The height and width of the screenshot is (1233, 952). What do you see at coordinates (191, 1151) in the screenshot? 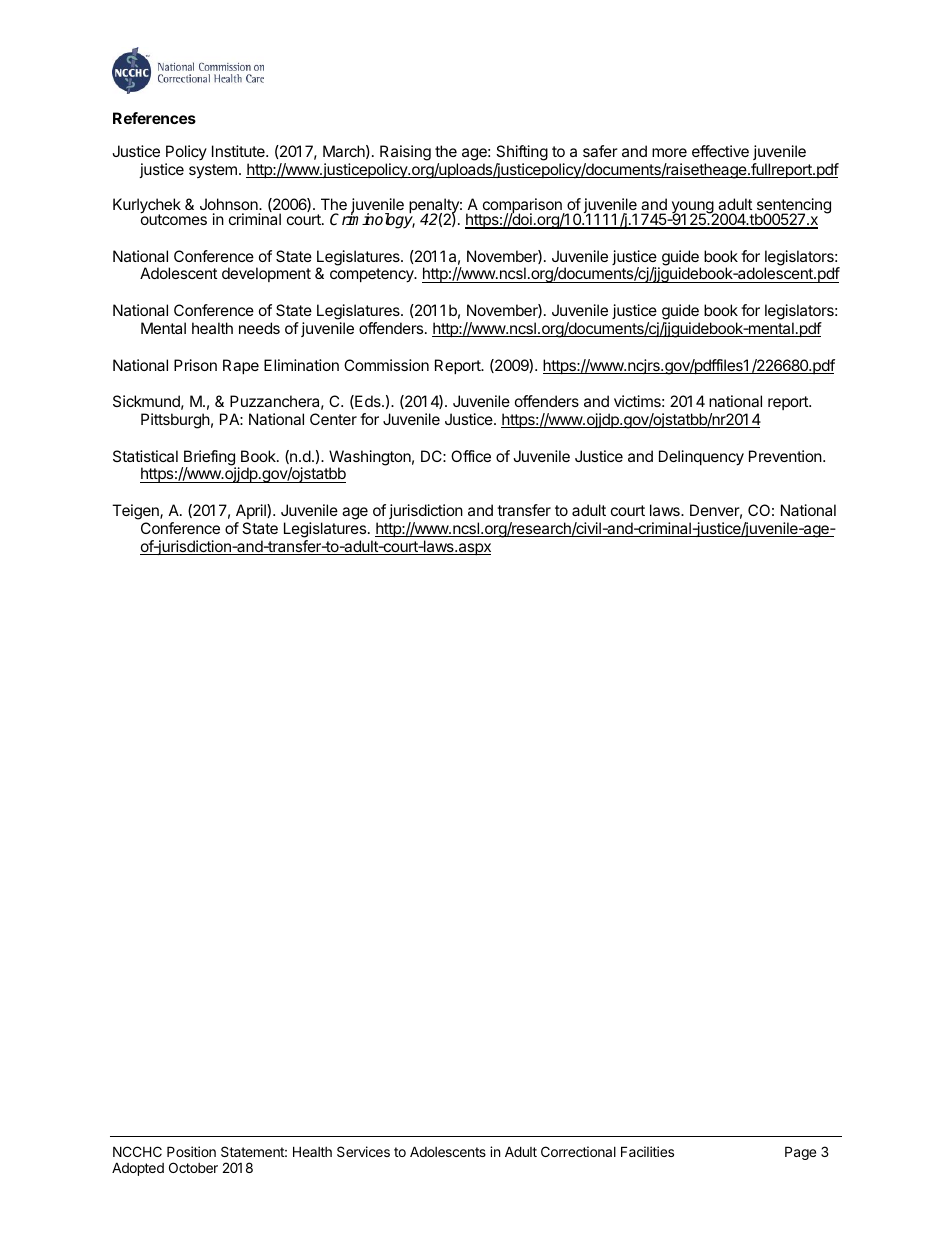
I see `Position` at bounding box center [191, 1151].
